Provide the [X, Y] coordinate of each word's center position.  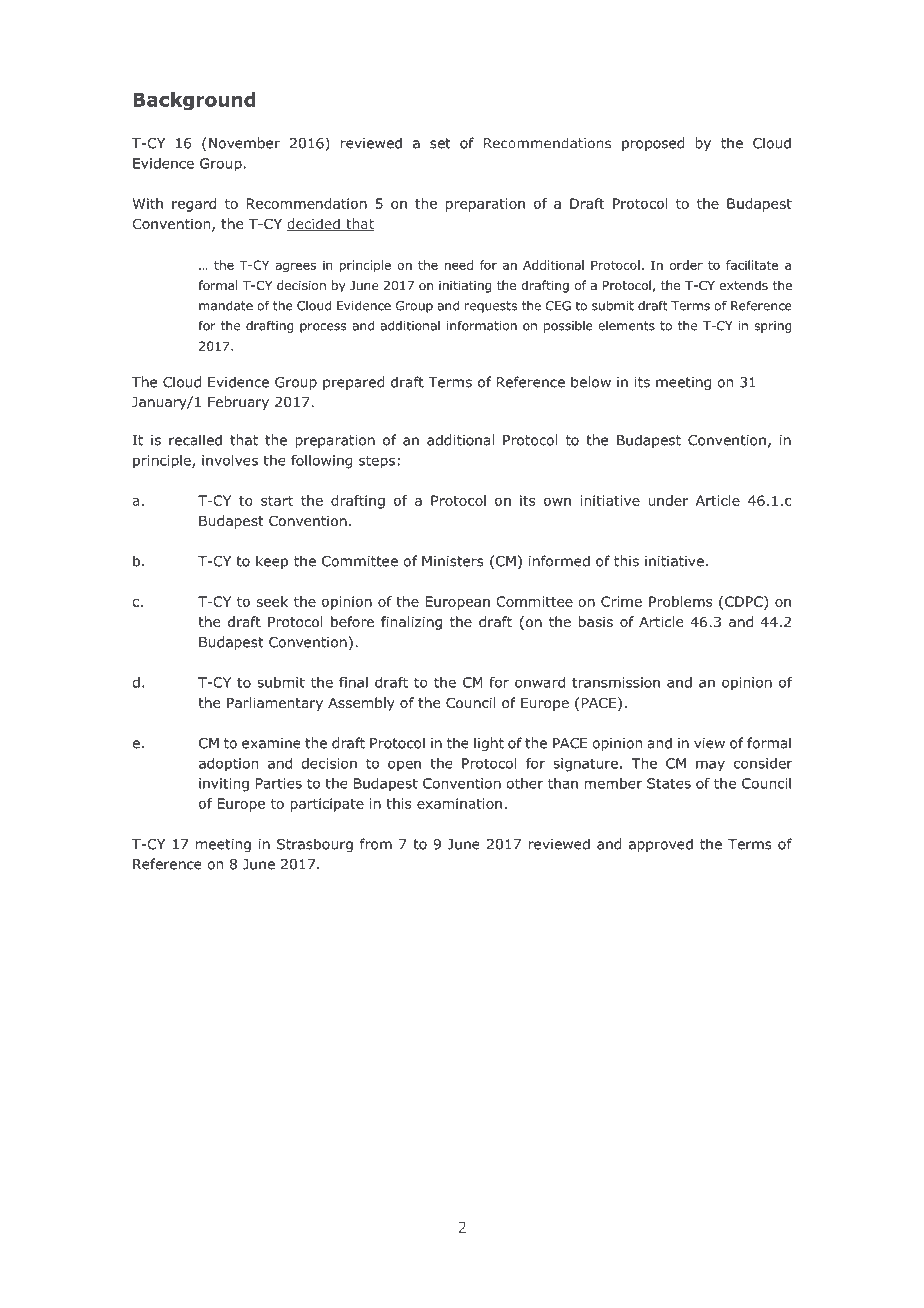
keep [272, 562]
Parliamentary [275, 704]
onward [540, 682]
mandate [226, 305]
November [244, 143]
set [440, 143]
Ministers [453, 561]
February [238, 403]
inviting [224, 785]
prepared [353, 383]
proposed [653, 144]
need [459, 265]
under [668, 500]
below [591, 382]
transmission [616, 682]
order [686, 265]
